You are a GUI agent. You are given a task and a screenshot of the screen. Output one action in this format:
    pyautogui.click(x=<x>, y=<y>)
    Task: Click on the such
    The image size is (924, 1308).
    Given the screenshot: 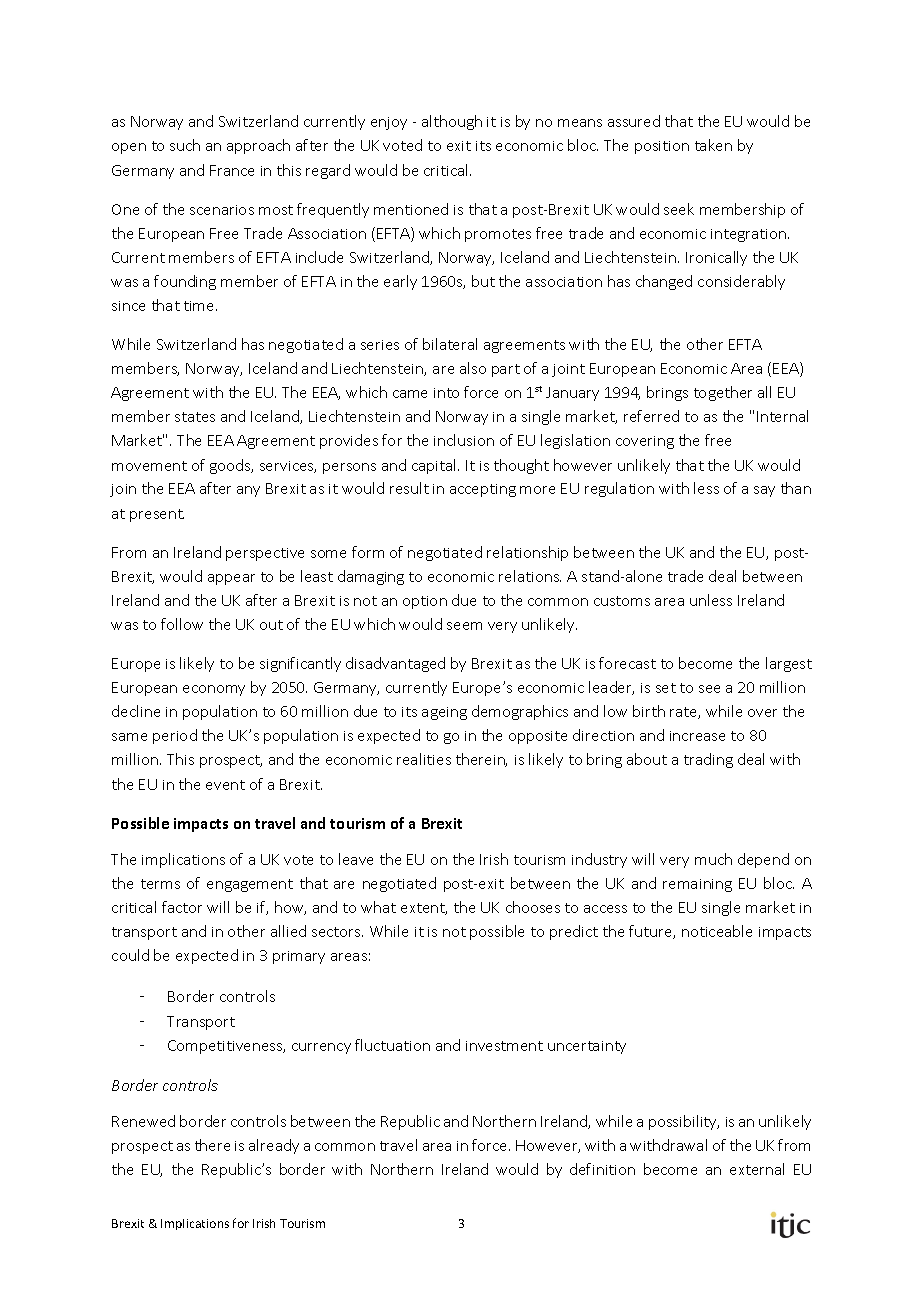 What is the action you would take?
    pyautogui.click(x=185, y=145)
